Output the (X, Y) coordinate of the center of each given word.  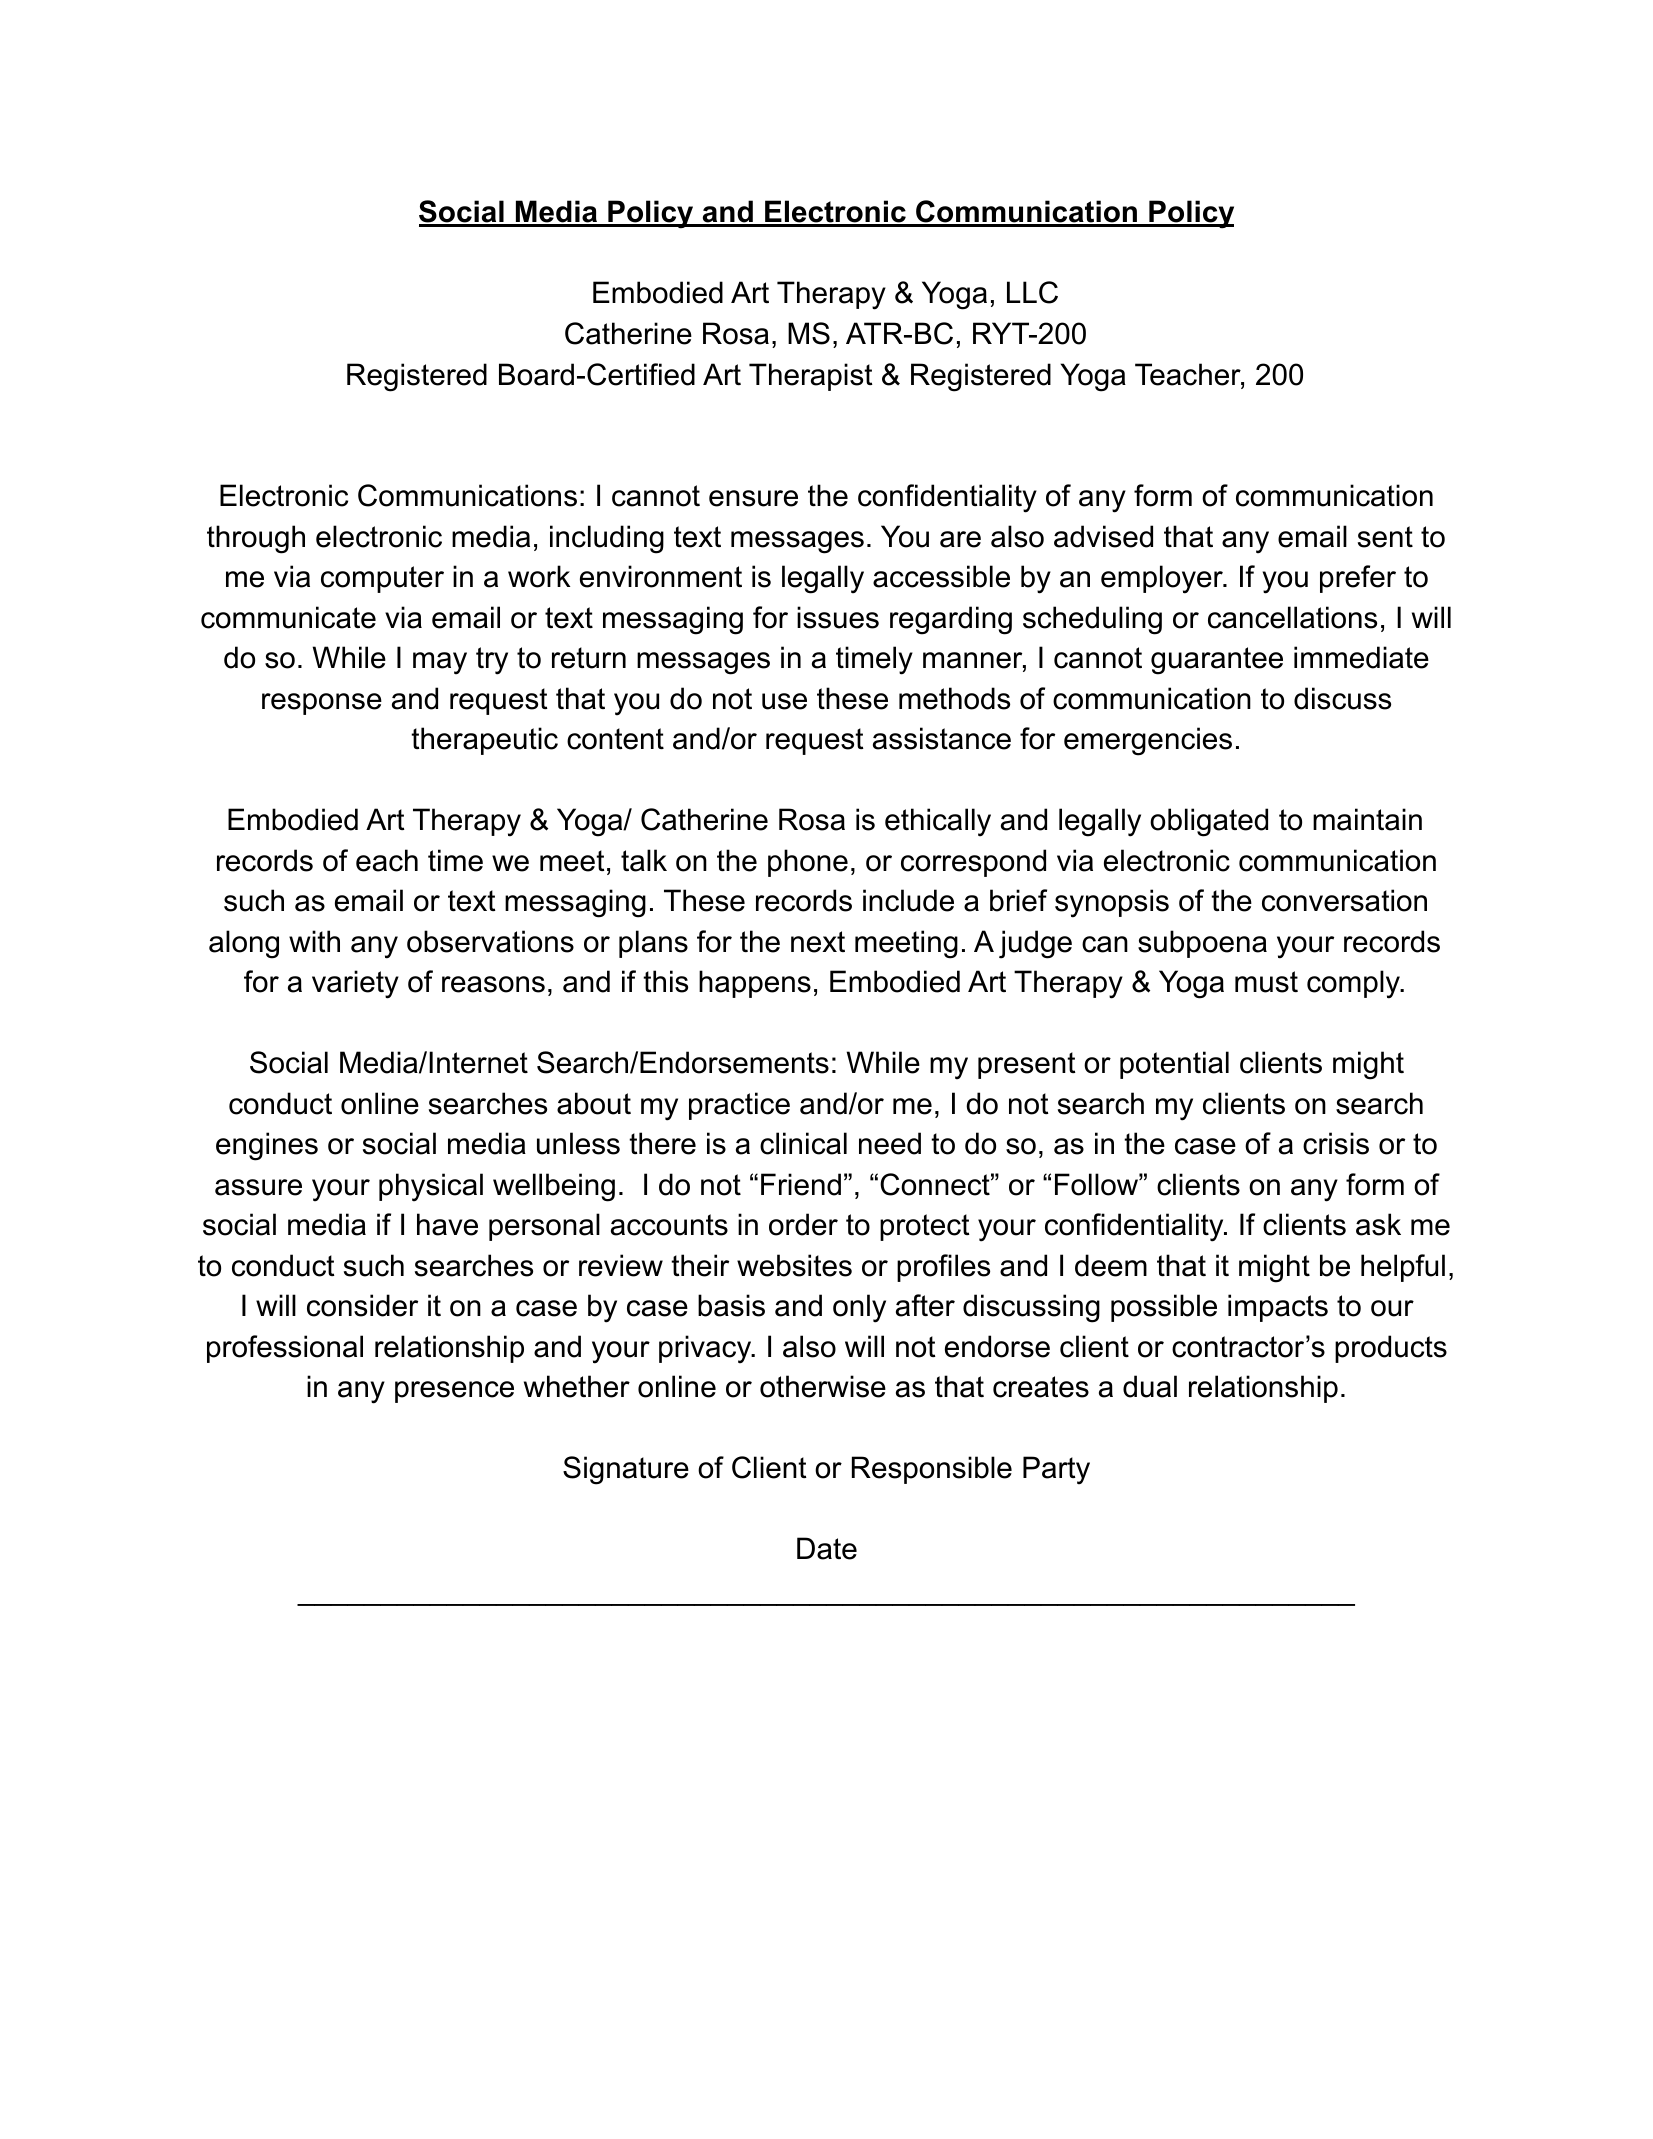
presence (454, 1392)
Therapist (811, 377)
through (256, 539)
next (818, 942)
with (314, 941)
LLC (1032, 292)
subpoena (1202, 944)
